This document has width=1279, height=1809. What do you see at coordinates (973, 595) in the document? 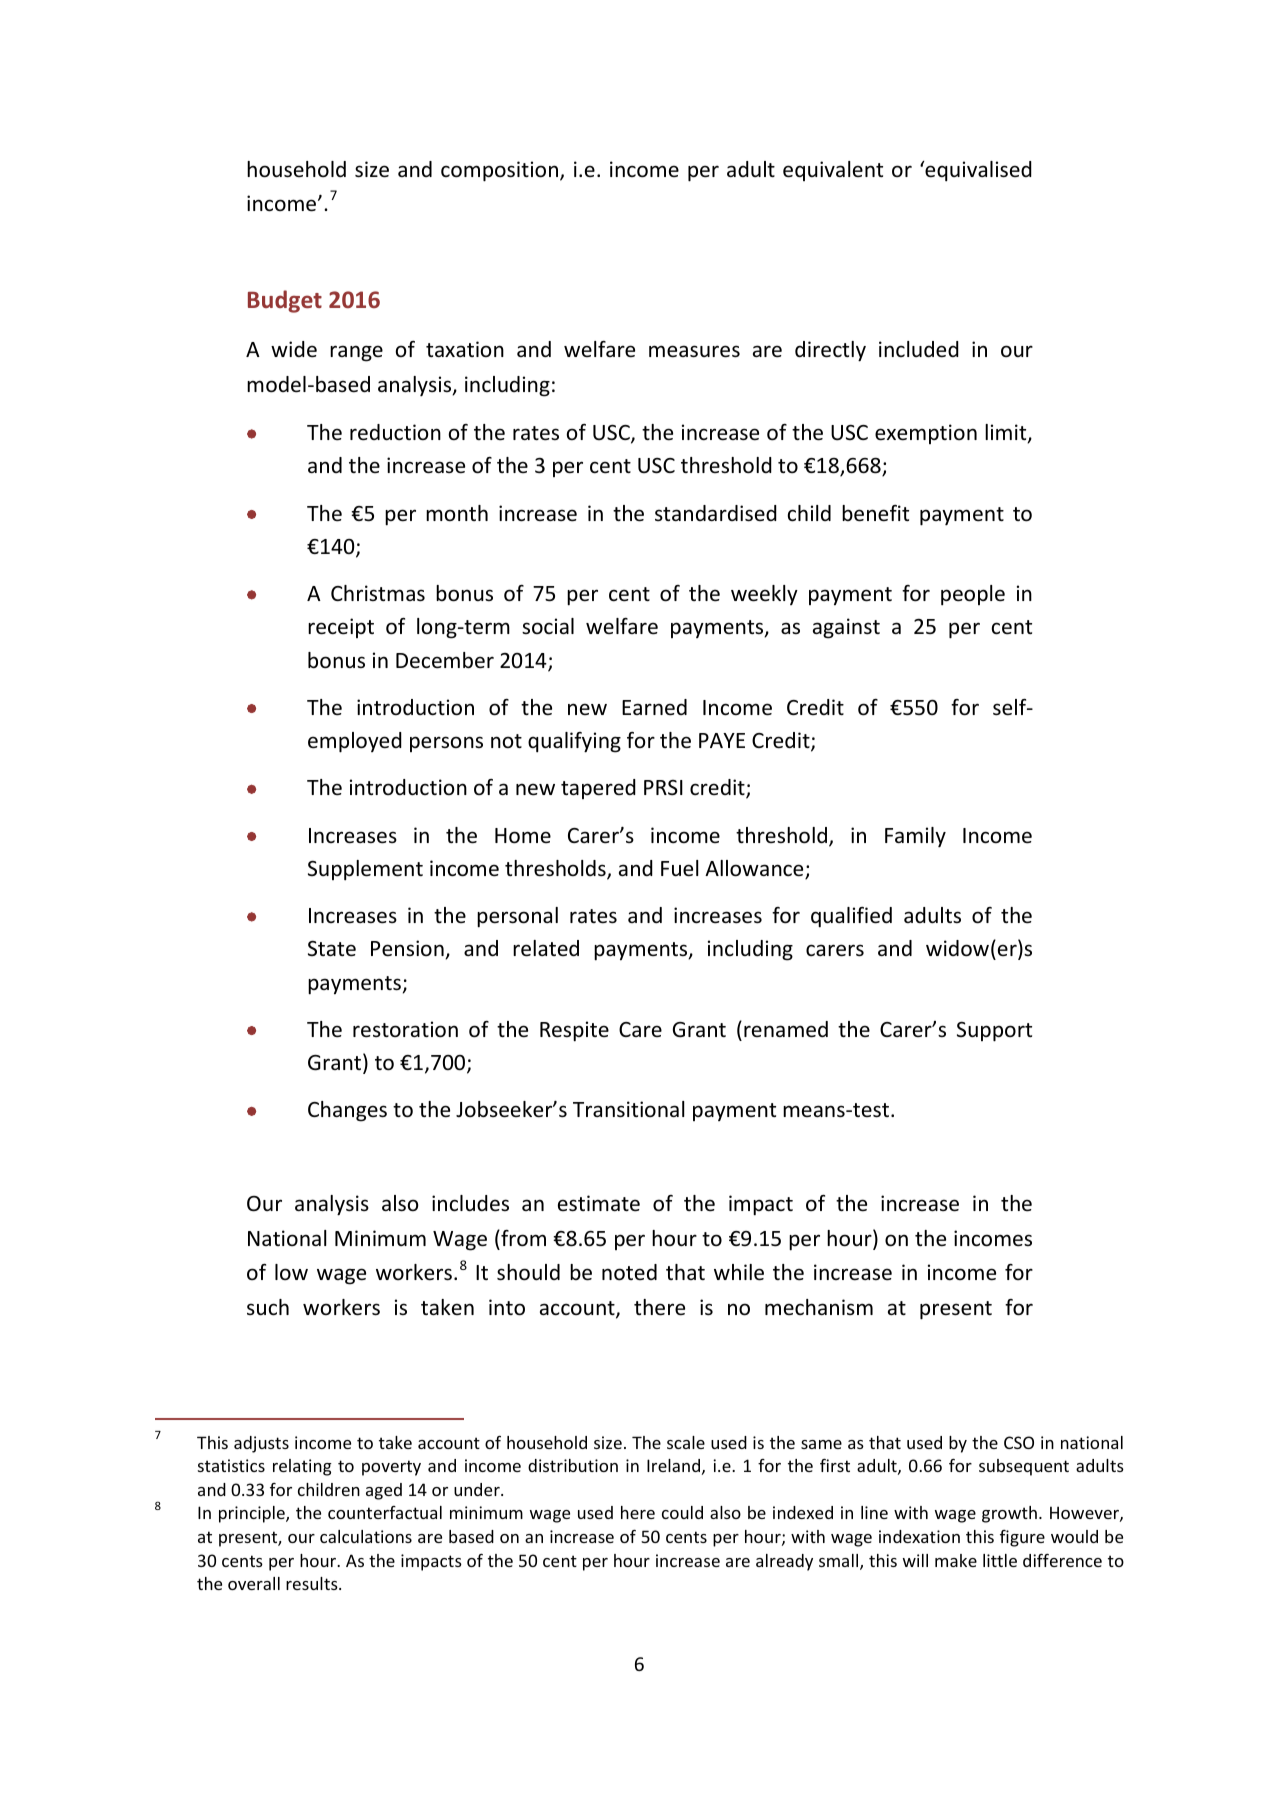
I see `people` at bounding box center [973, 595].
